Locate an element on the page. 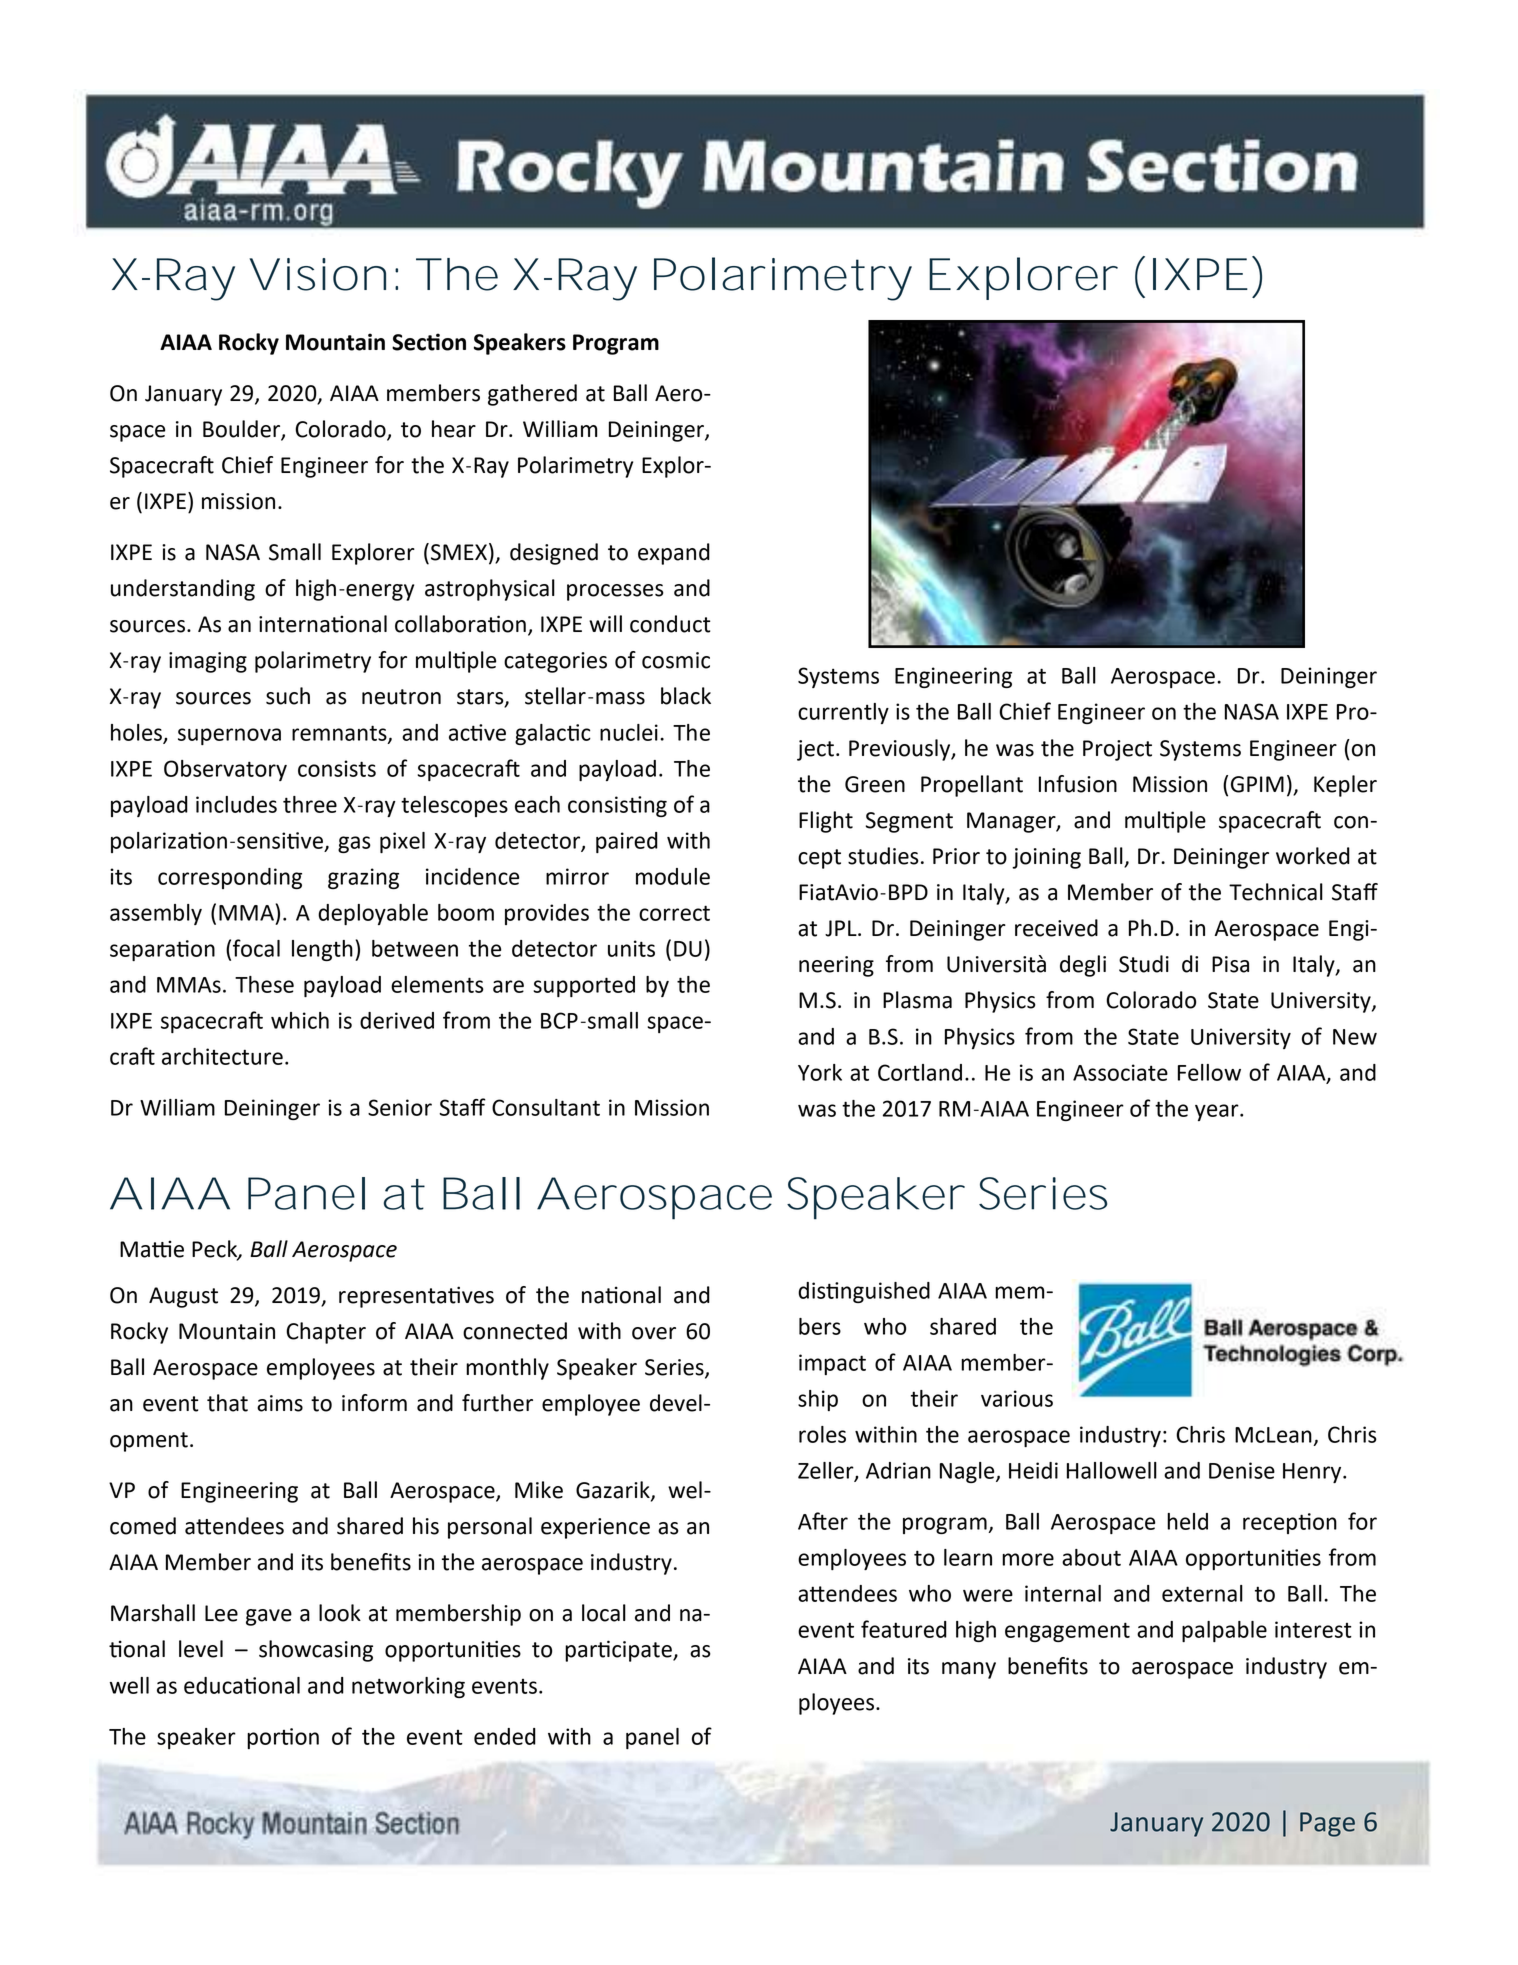  three is located at coordinates (310, 804).
